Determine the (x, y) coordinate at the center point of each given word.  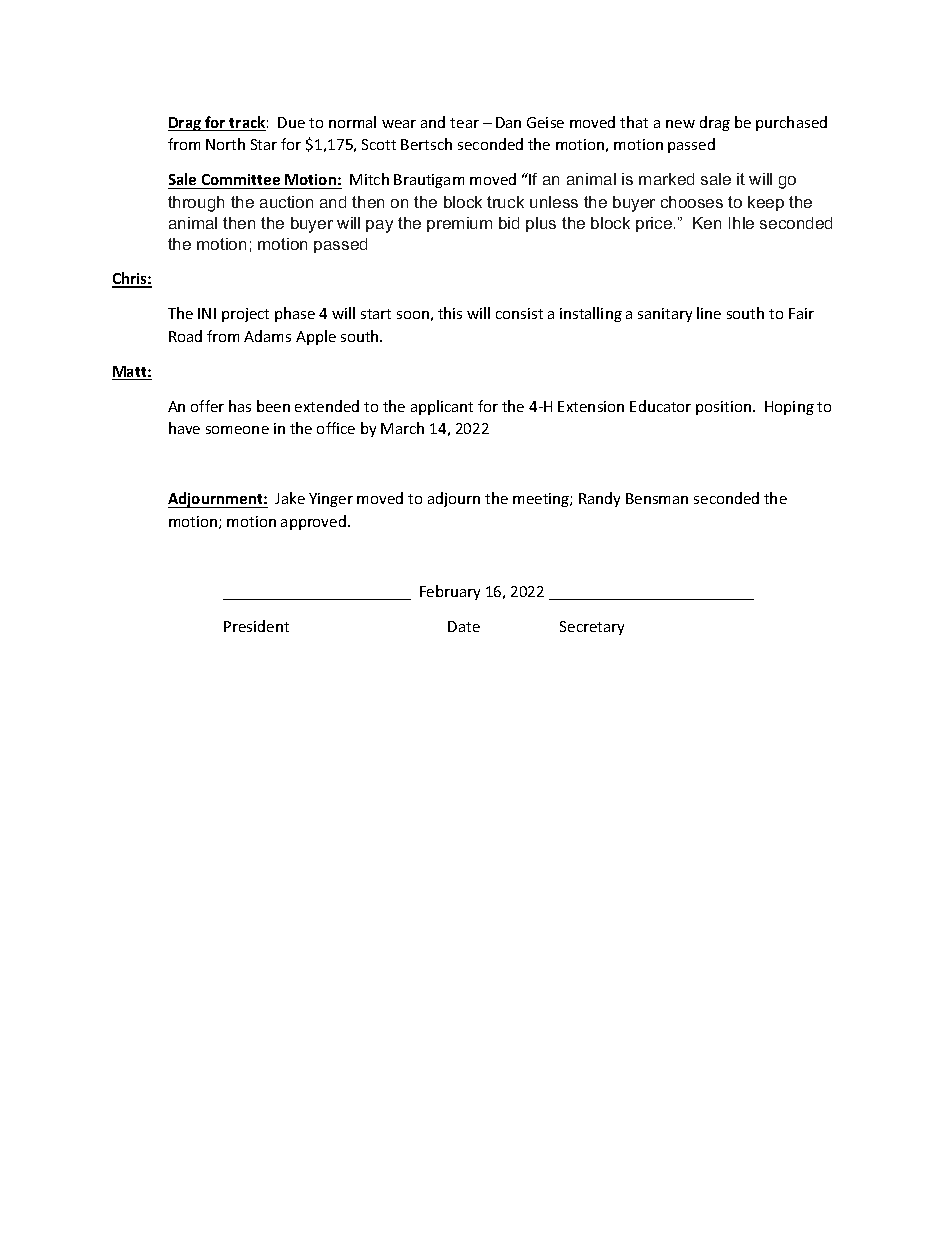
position (723, 408)
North (225, 144)
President (256, 626)
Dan (508, 122)
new (680, 124)
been (273, 406)
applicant (442, 407)
